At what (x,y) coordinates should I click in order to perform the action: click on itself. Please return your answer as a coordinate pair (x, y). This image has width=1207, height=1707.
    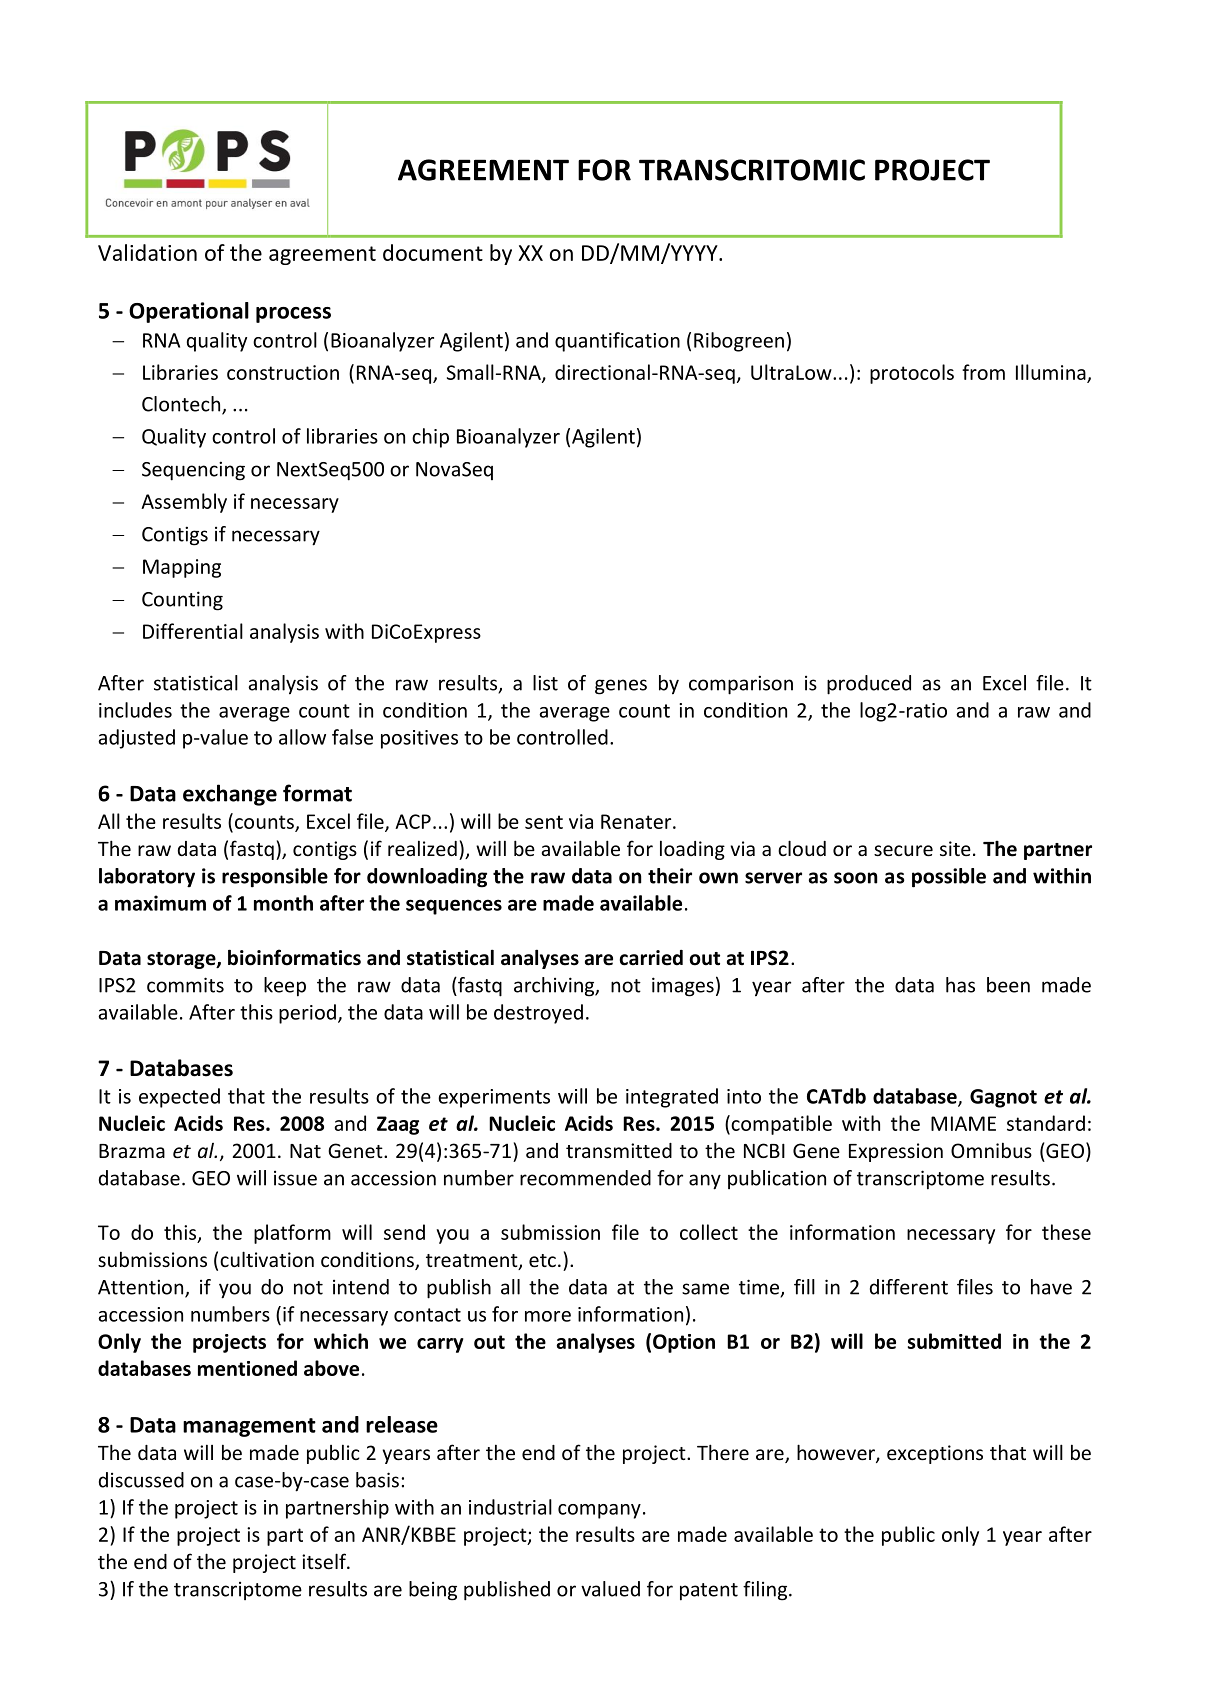
    Looking at the image, I should click on (325, 1561).
